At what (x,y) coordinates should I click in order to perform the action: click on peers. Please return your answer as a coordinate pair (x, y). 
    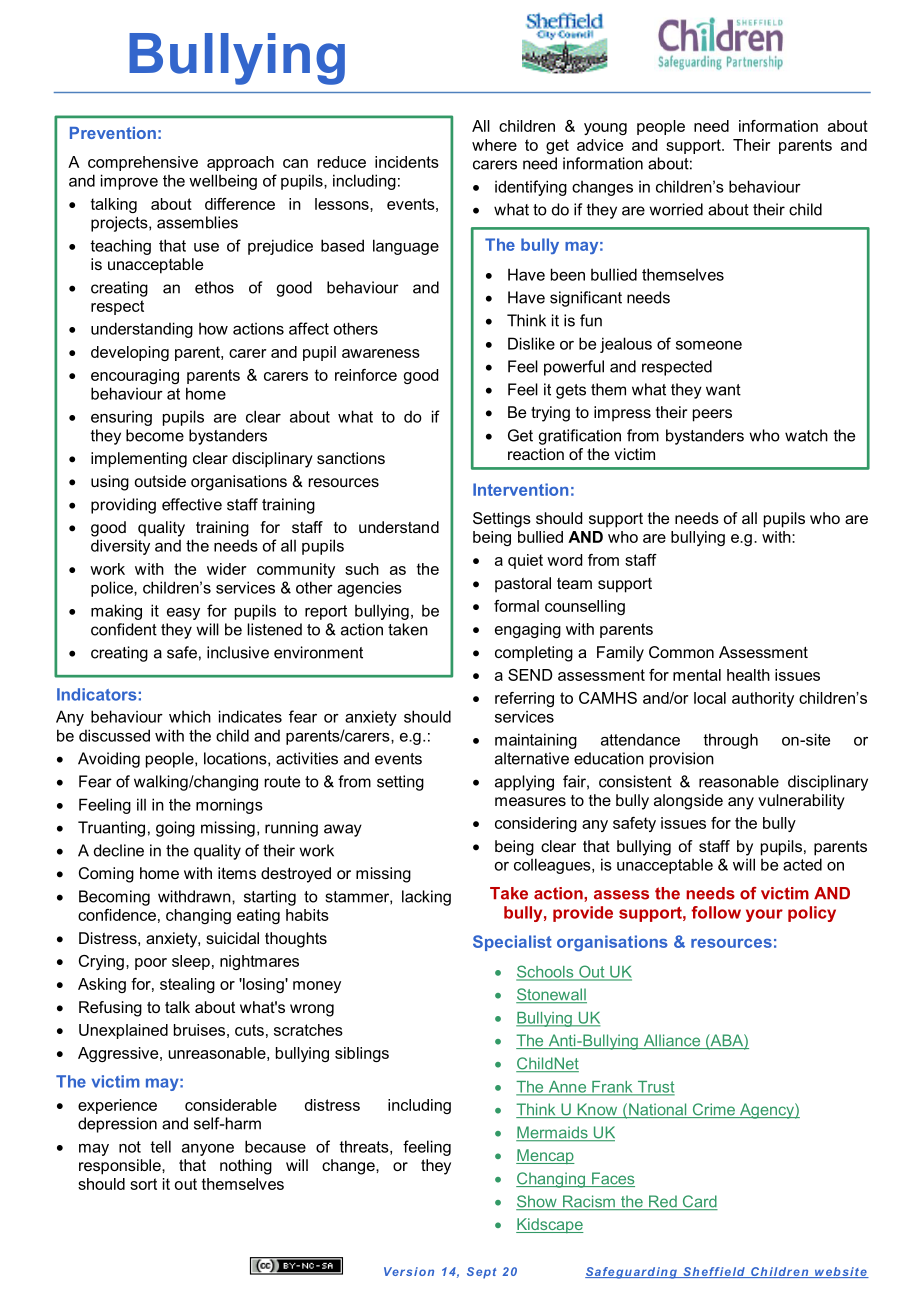
    Looking at the image, I should click on (712, 415).
